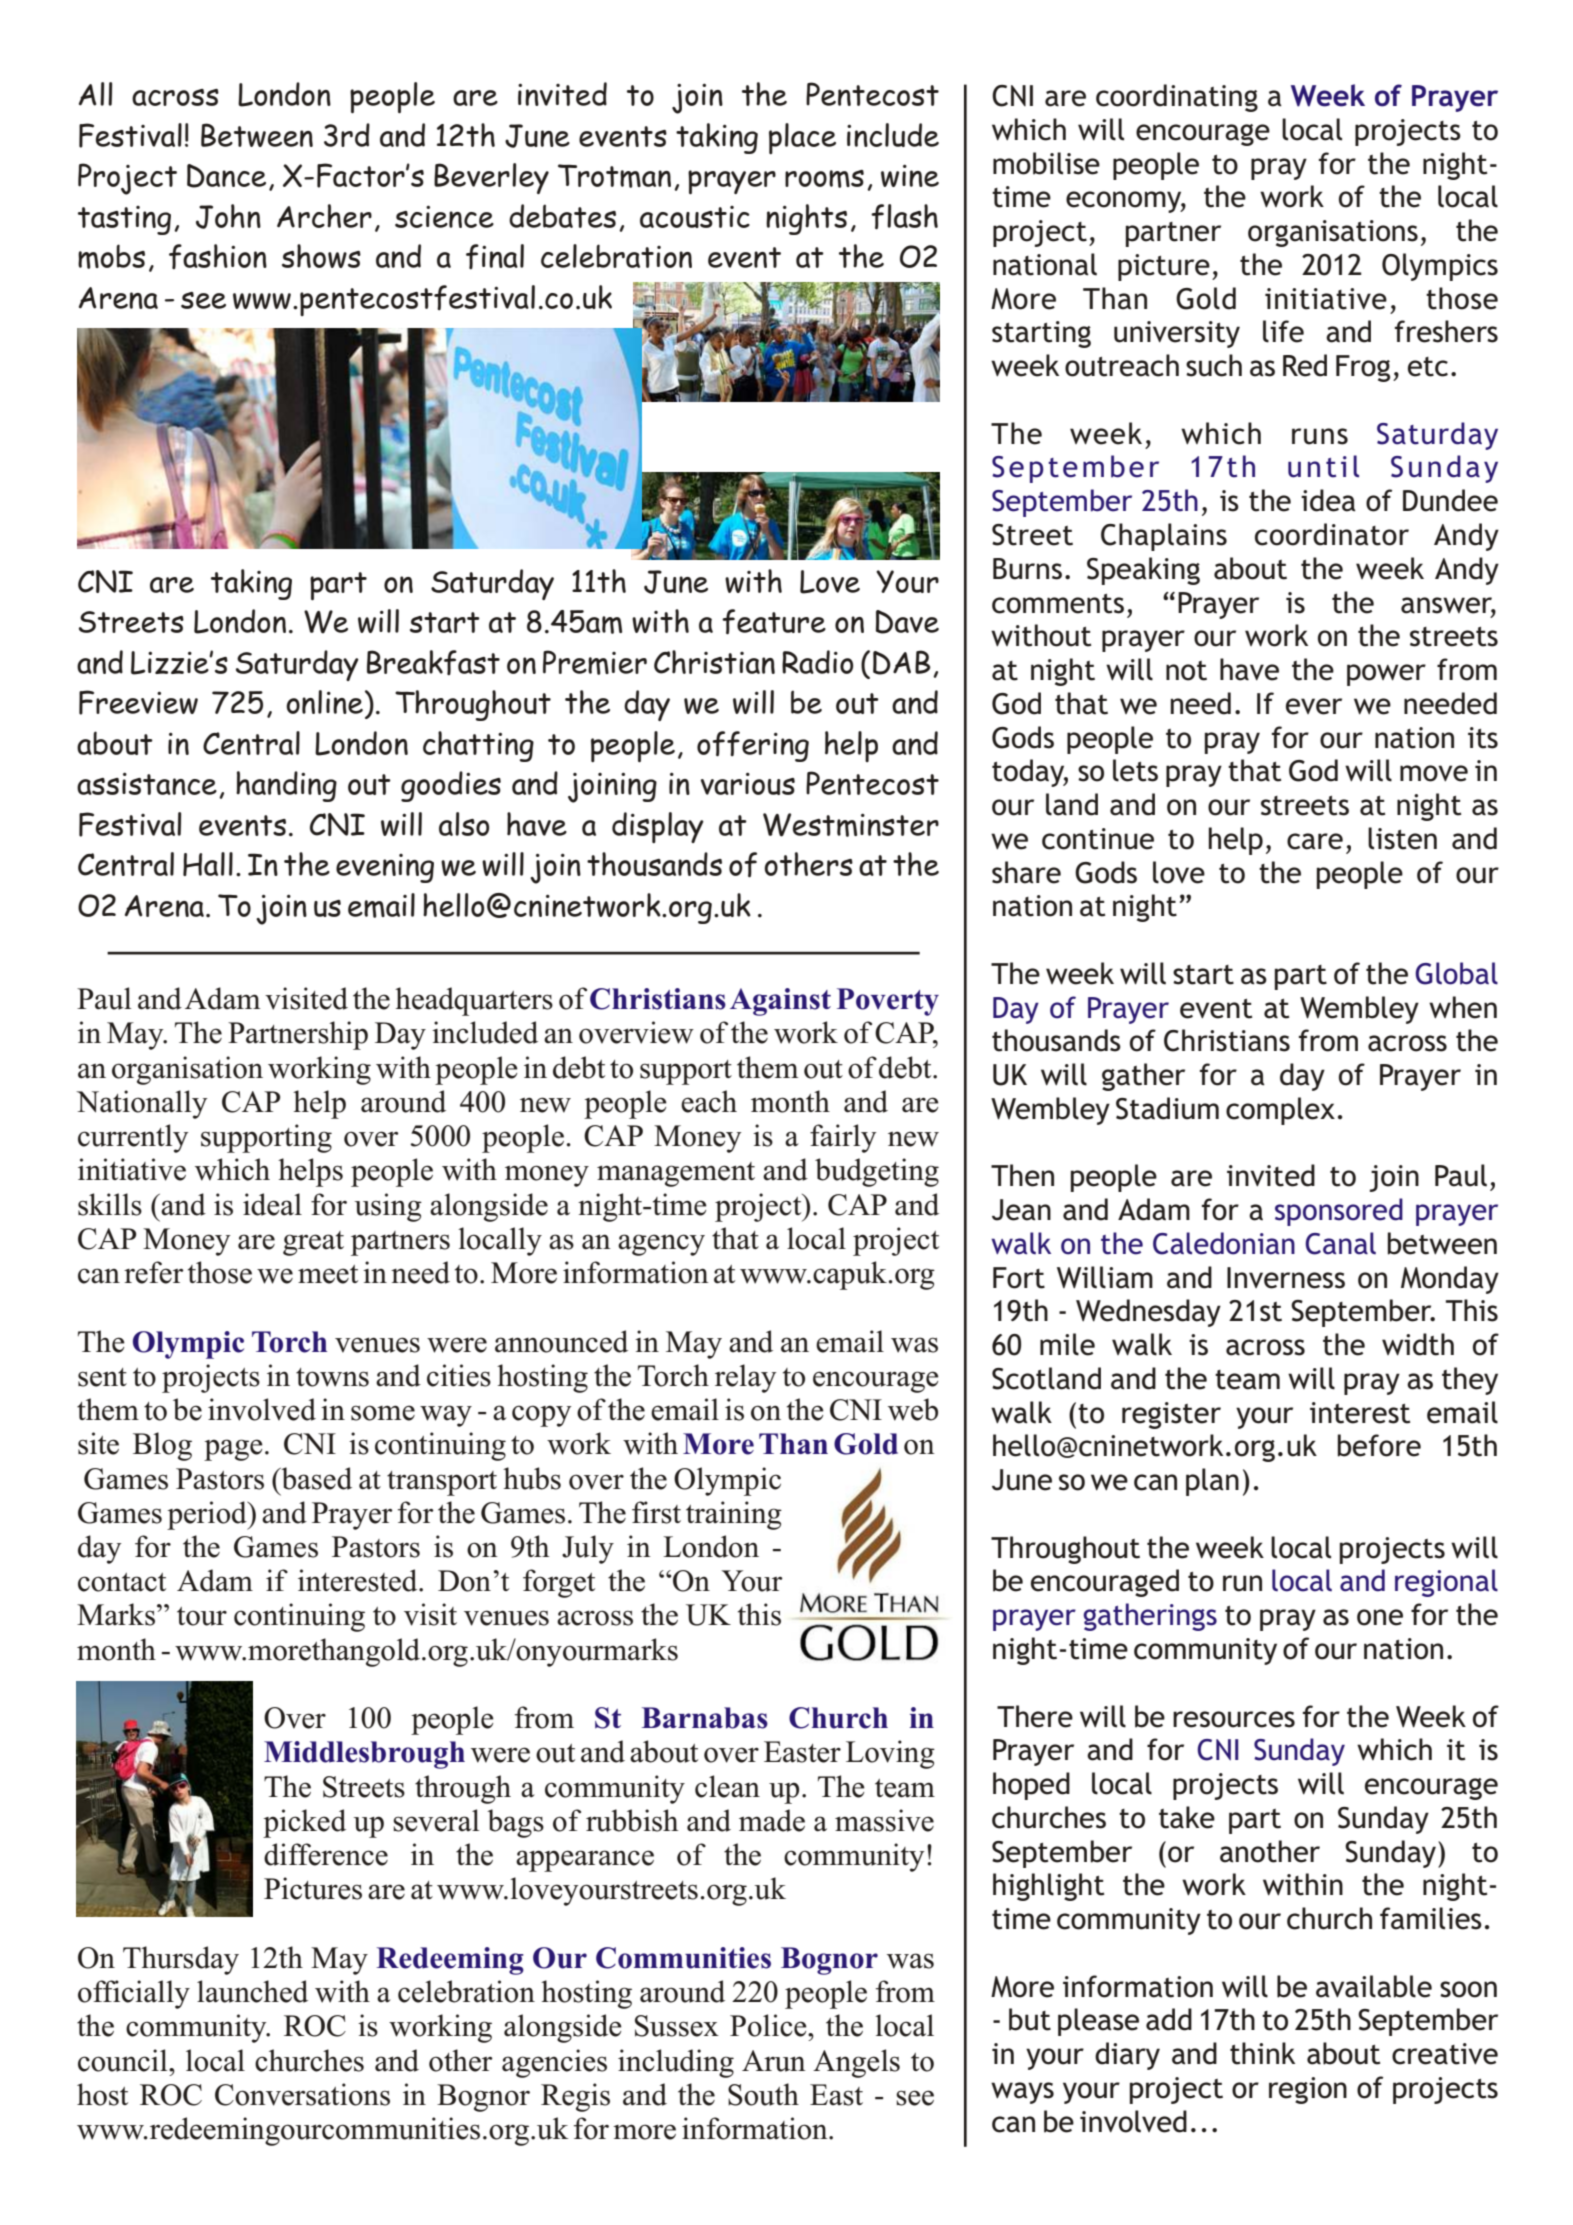  I want to click on Dance, so click(226, 176).
